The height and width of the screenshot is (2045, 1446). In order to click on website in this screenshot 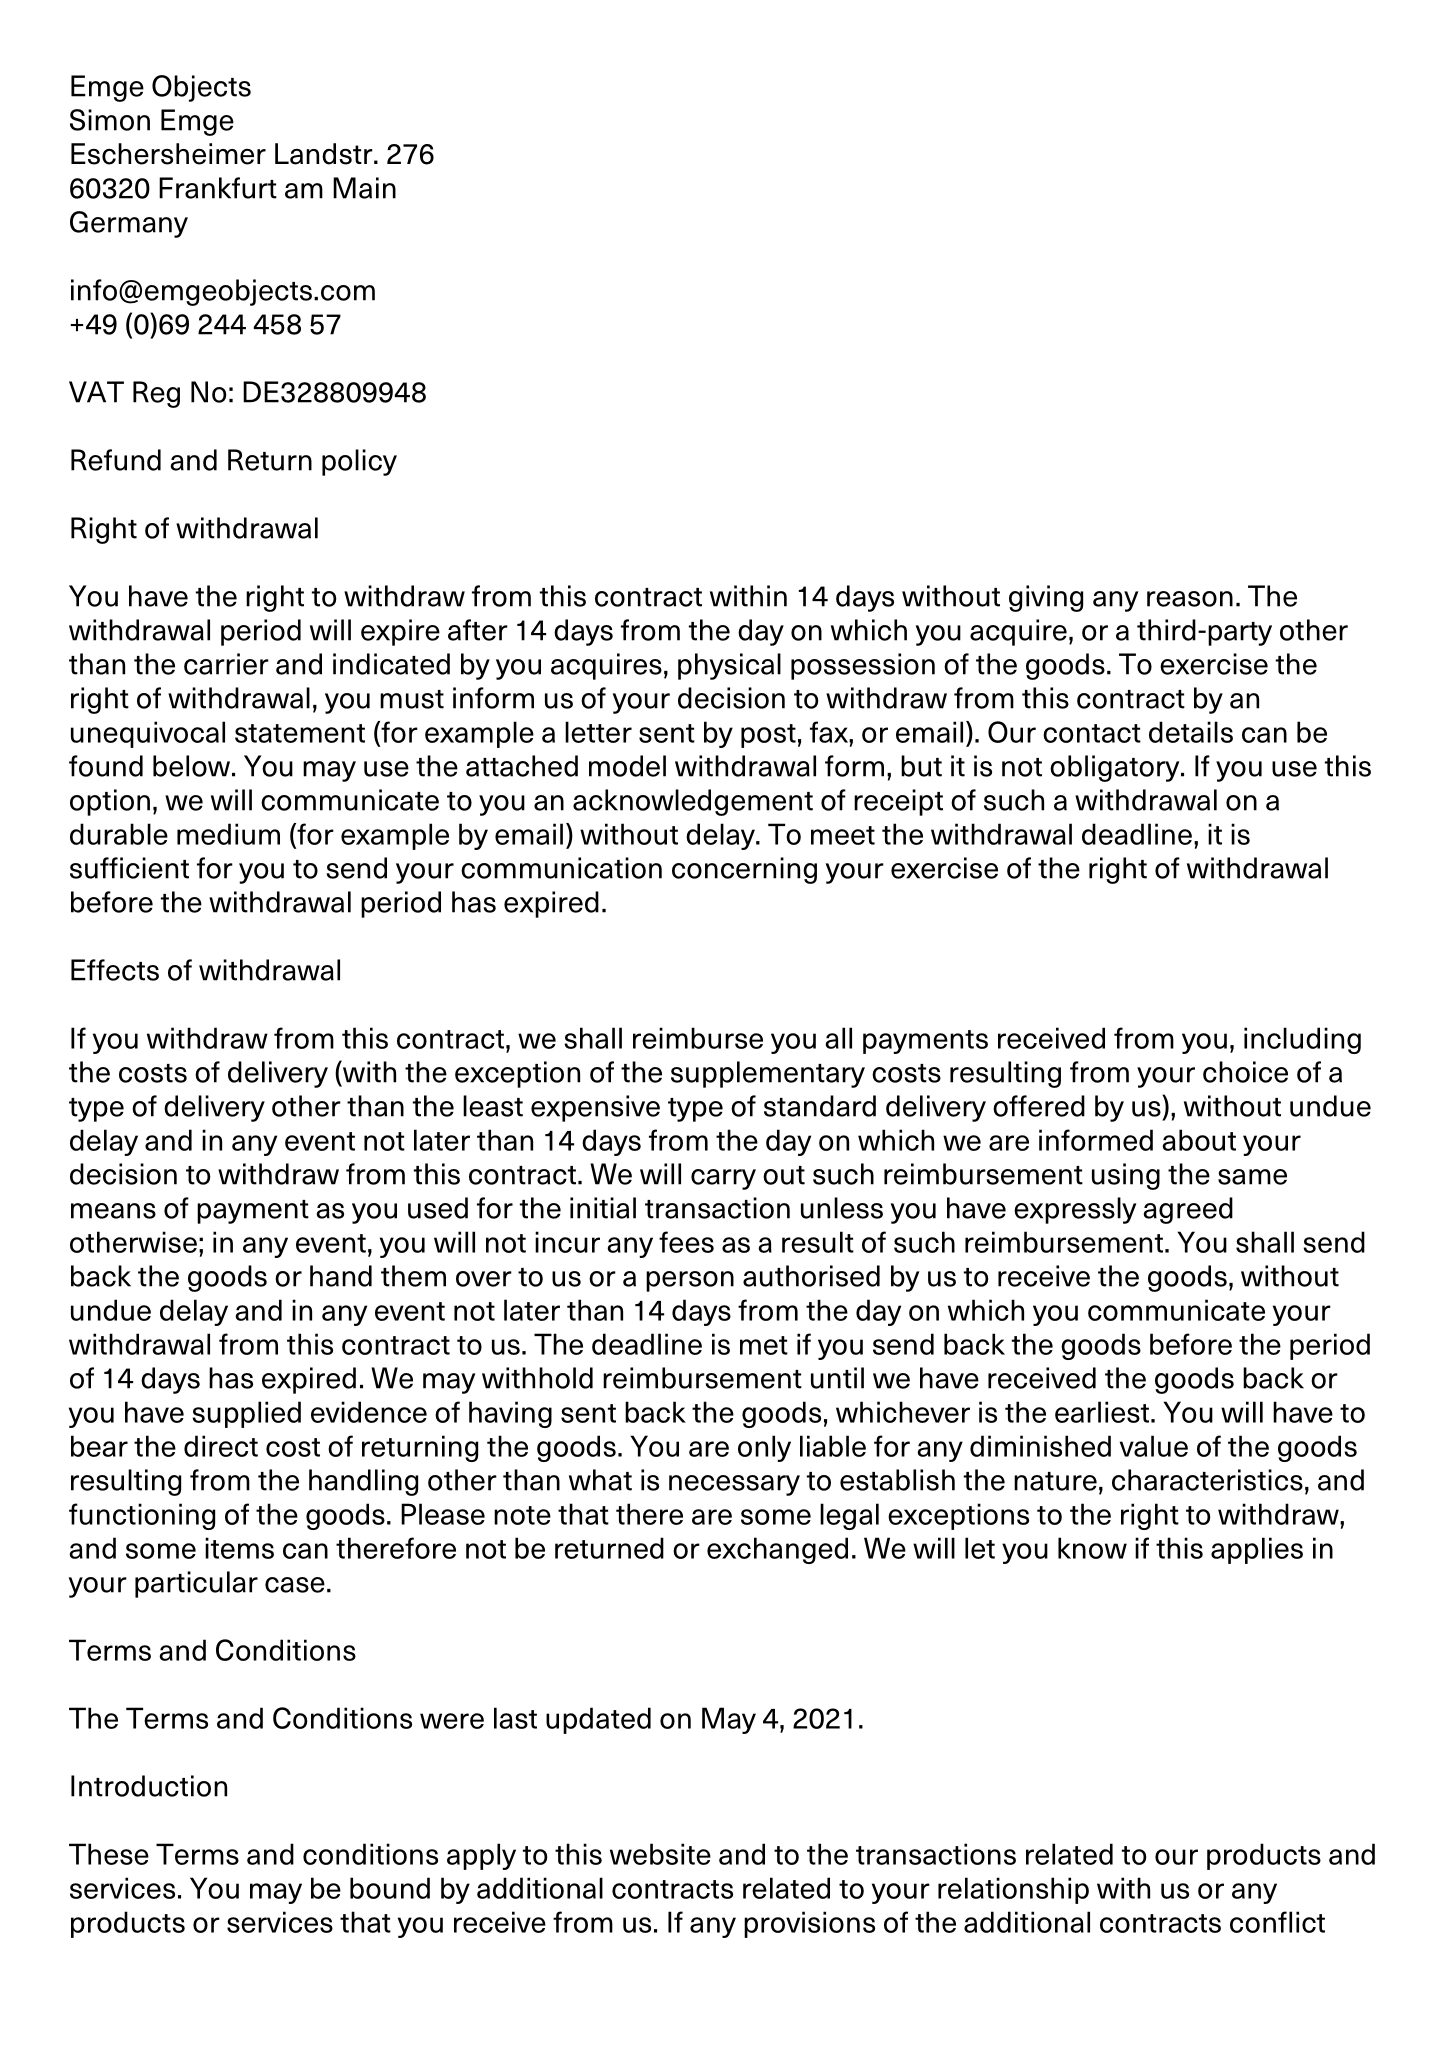, I will do `click(660, 1854)`.
